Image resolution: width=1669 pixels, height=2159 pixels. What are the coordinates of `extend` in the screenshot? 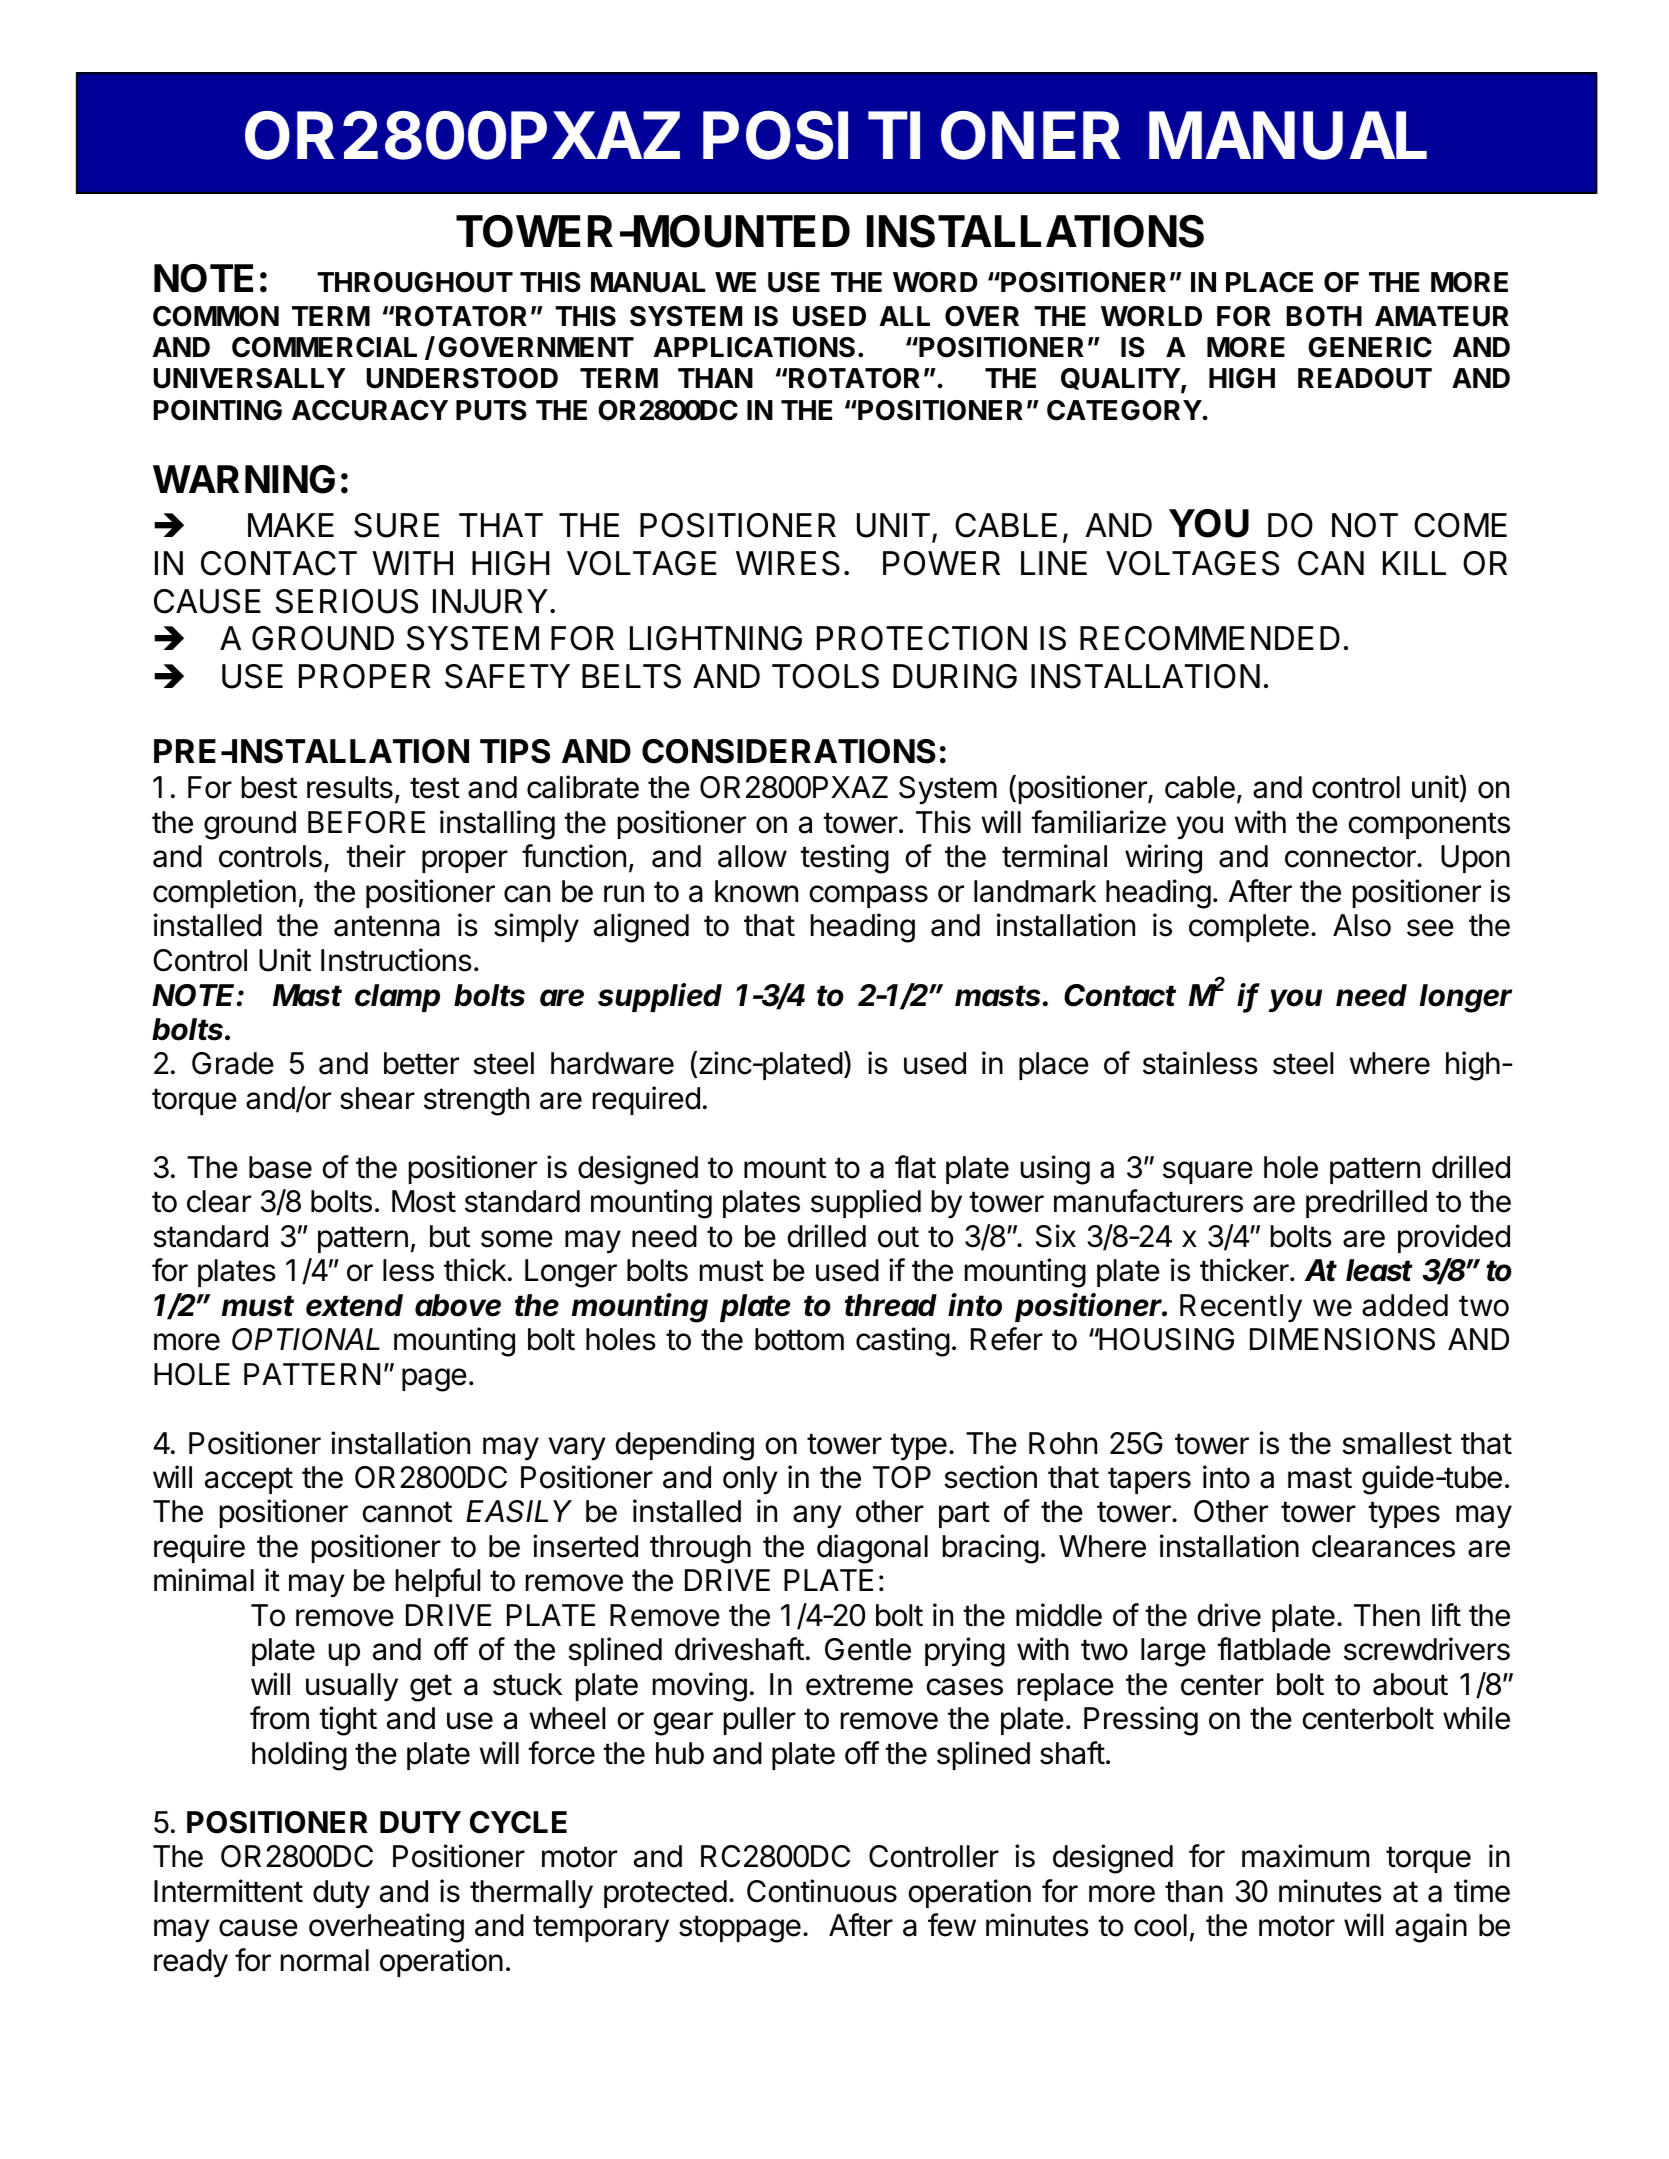 It's located at (354, 1305).
